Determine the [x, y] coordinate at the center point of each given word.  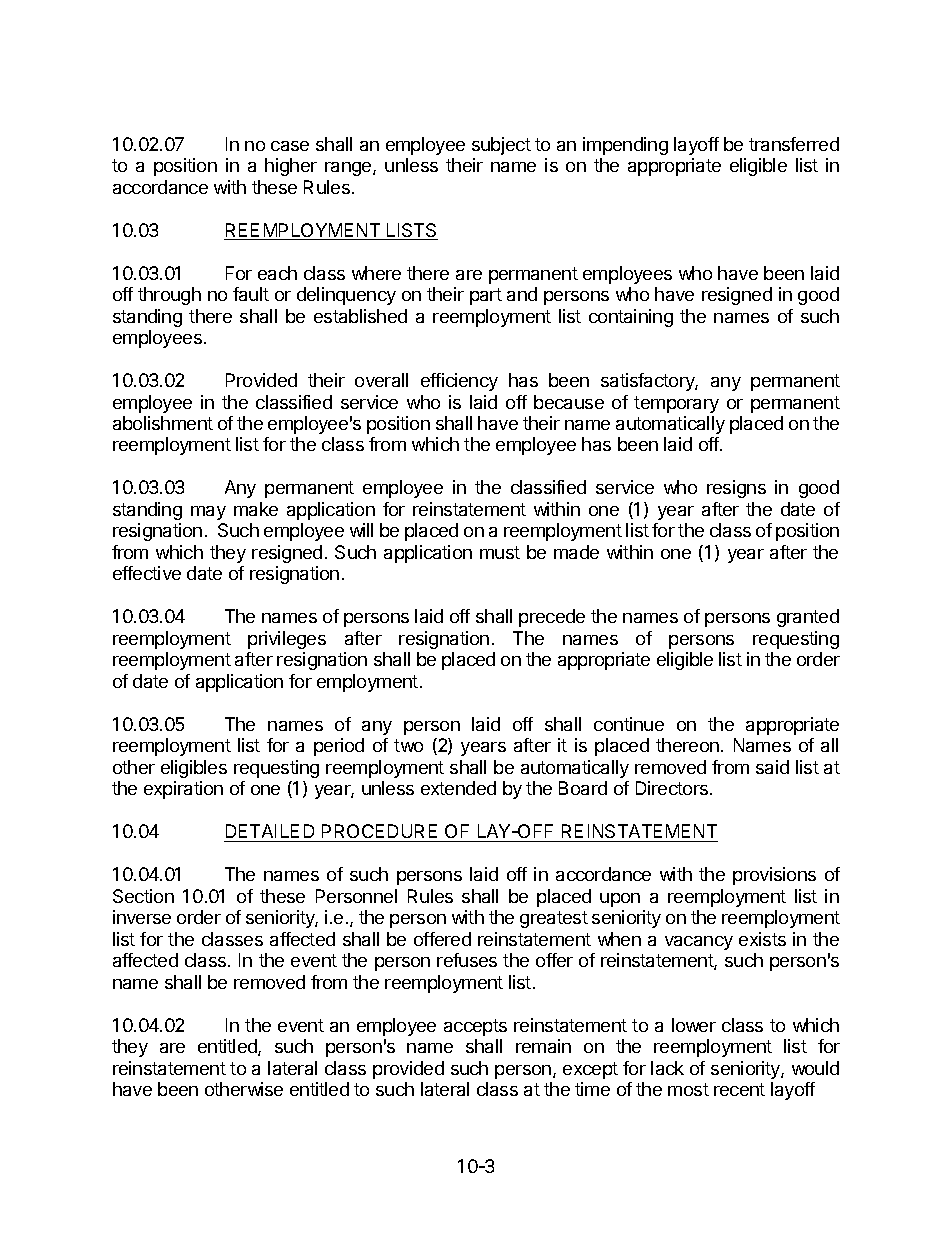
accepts [475, 1027]
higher [291, 167]
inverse [142, 917]
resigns [736, 489]
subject [501, 146]
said [772, 767]
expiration [183, 790]
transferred [794, 144]
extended [458, 788]
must [500, 552]
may [208, 513]
